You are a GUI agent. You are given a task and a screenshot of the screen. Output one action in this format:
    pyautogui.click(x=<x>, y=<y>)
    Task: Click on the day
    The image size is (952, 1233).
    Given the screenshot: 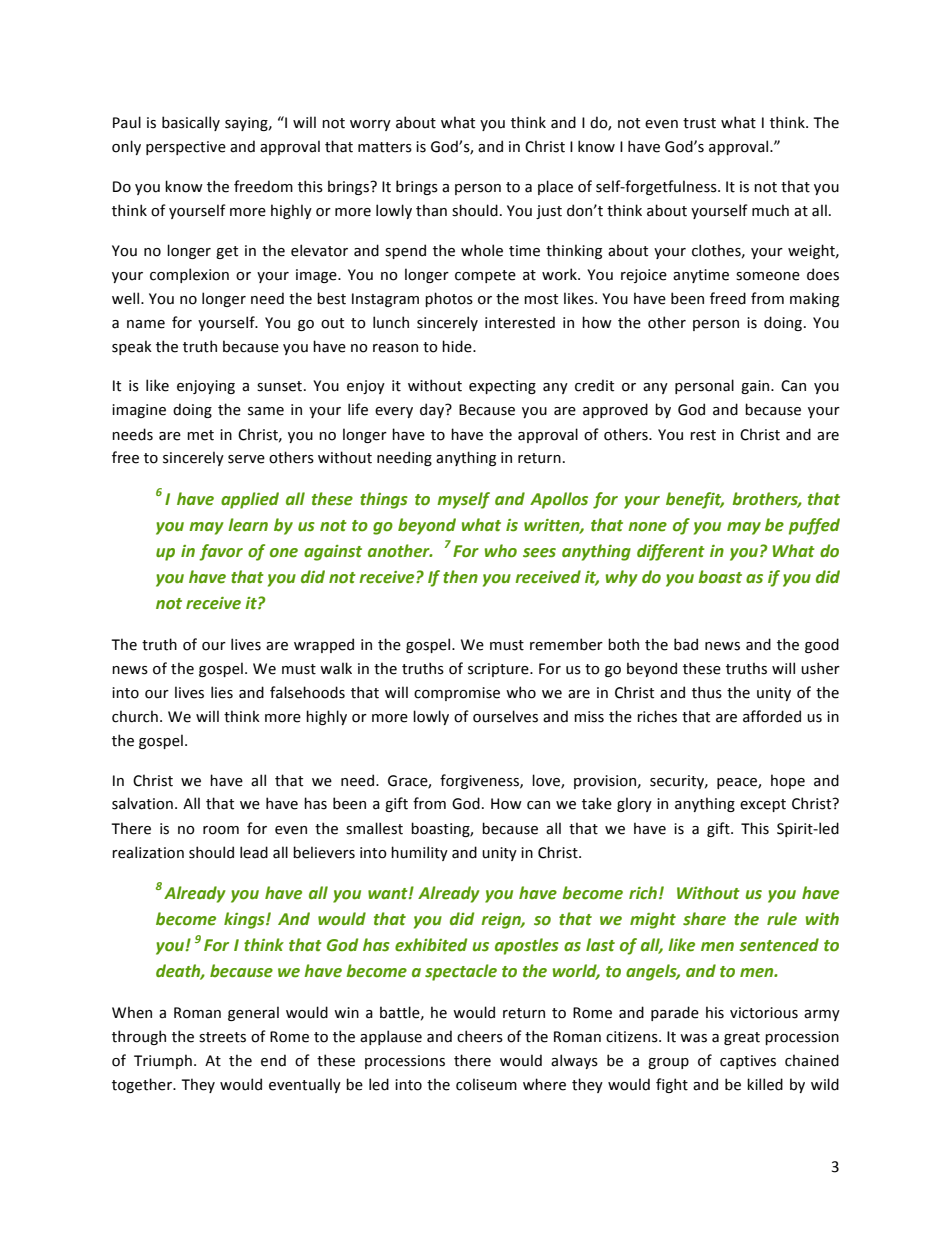 What is the action you would take?
    pyautogui.click(x=433, y=410)
